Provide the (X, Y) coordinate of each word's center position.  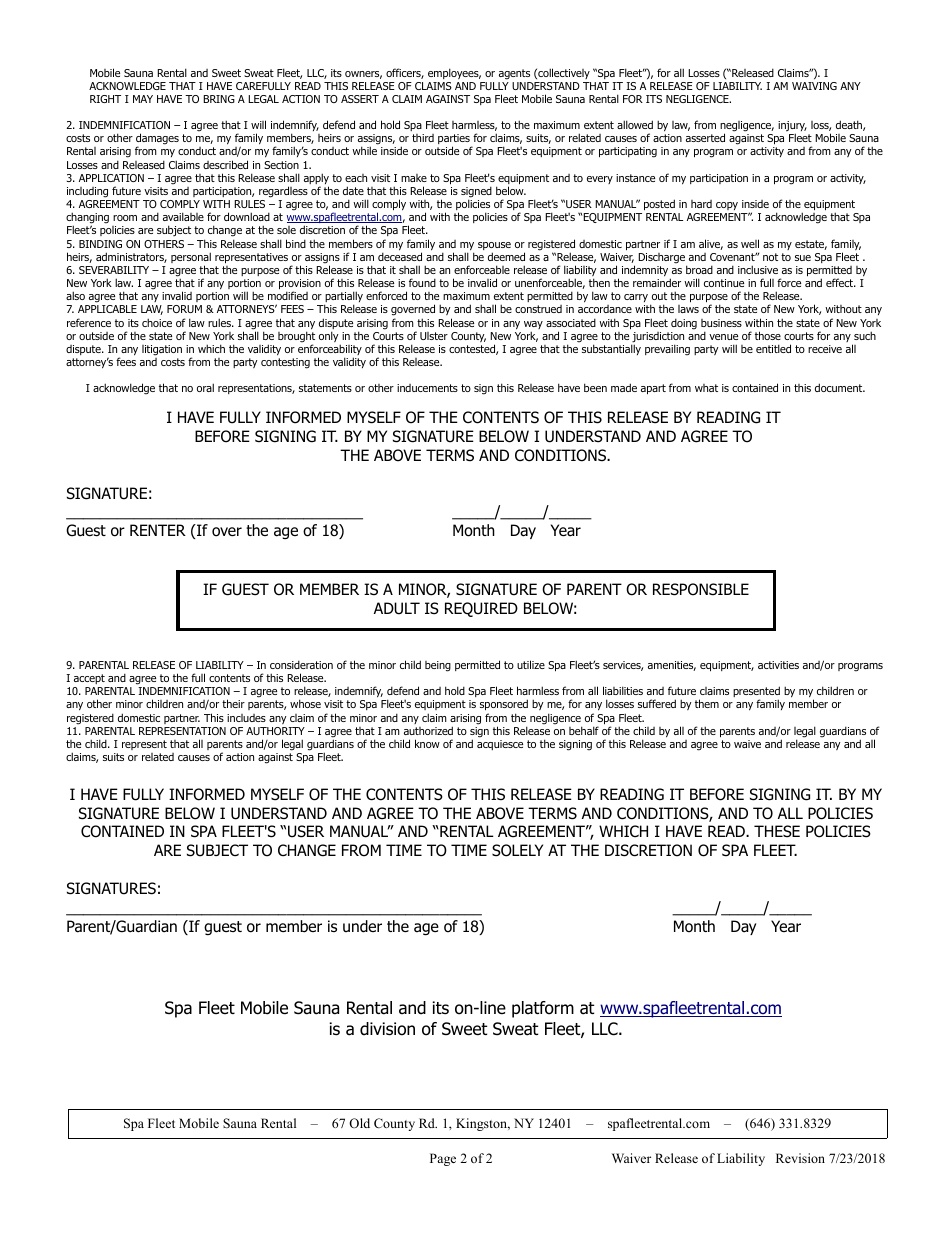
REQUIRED (481, 609)
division (387, 1029)
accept (89, 679)
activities (778, 665)
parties (454, 141)
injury (792, 127)
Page (443, 1159)
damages (157, 140)
